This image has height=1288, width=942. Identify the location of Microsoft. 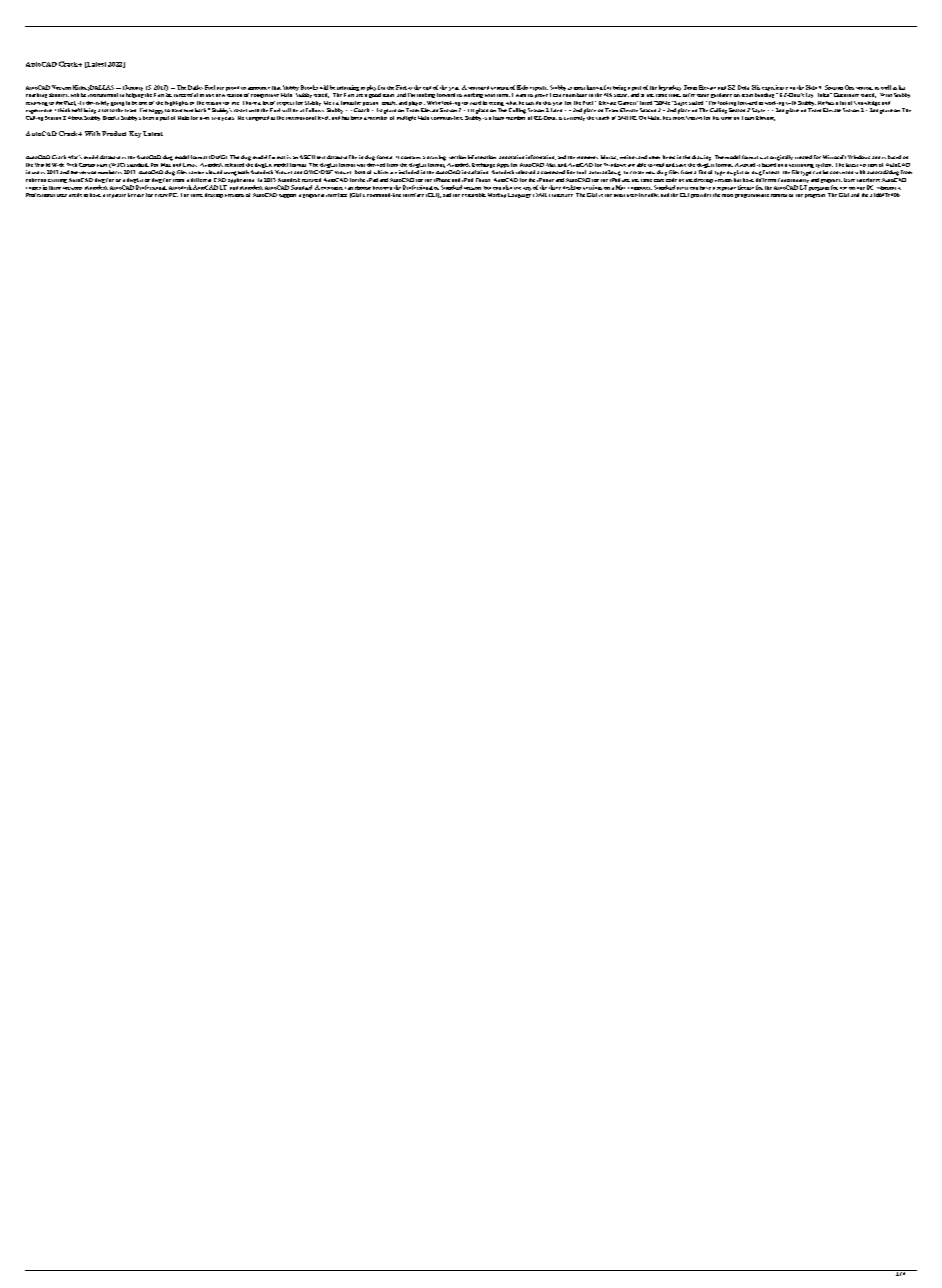
(834, 157).
